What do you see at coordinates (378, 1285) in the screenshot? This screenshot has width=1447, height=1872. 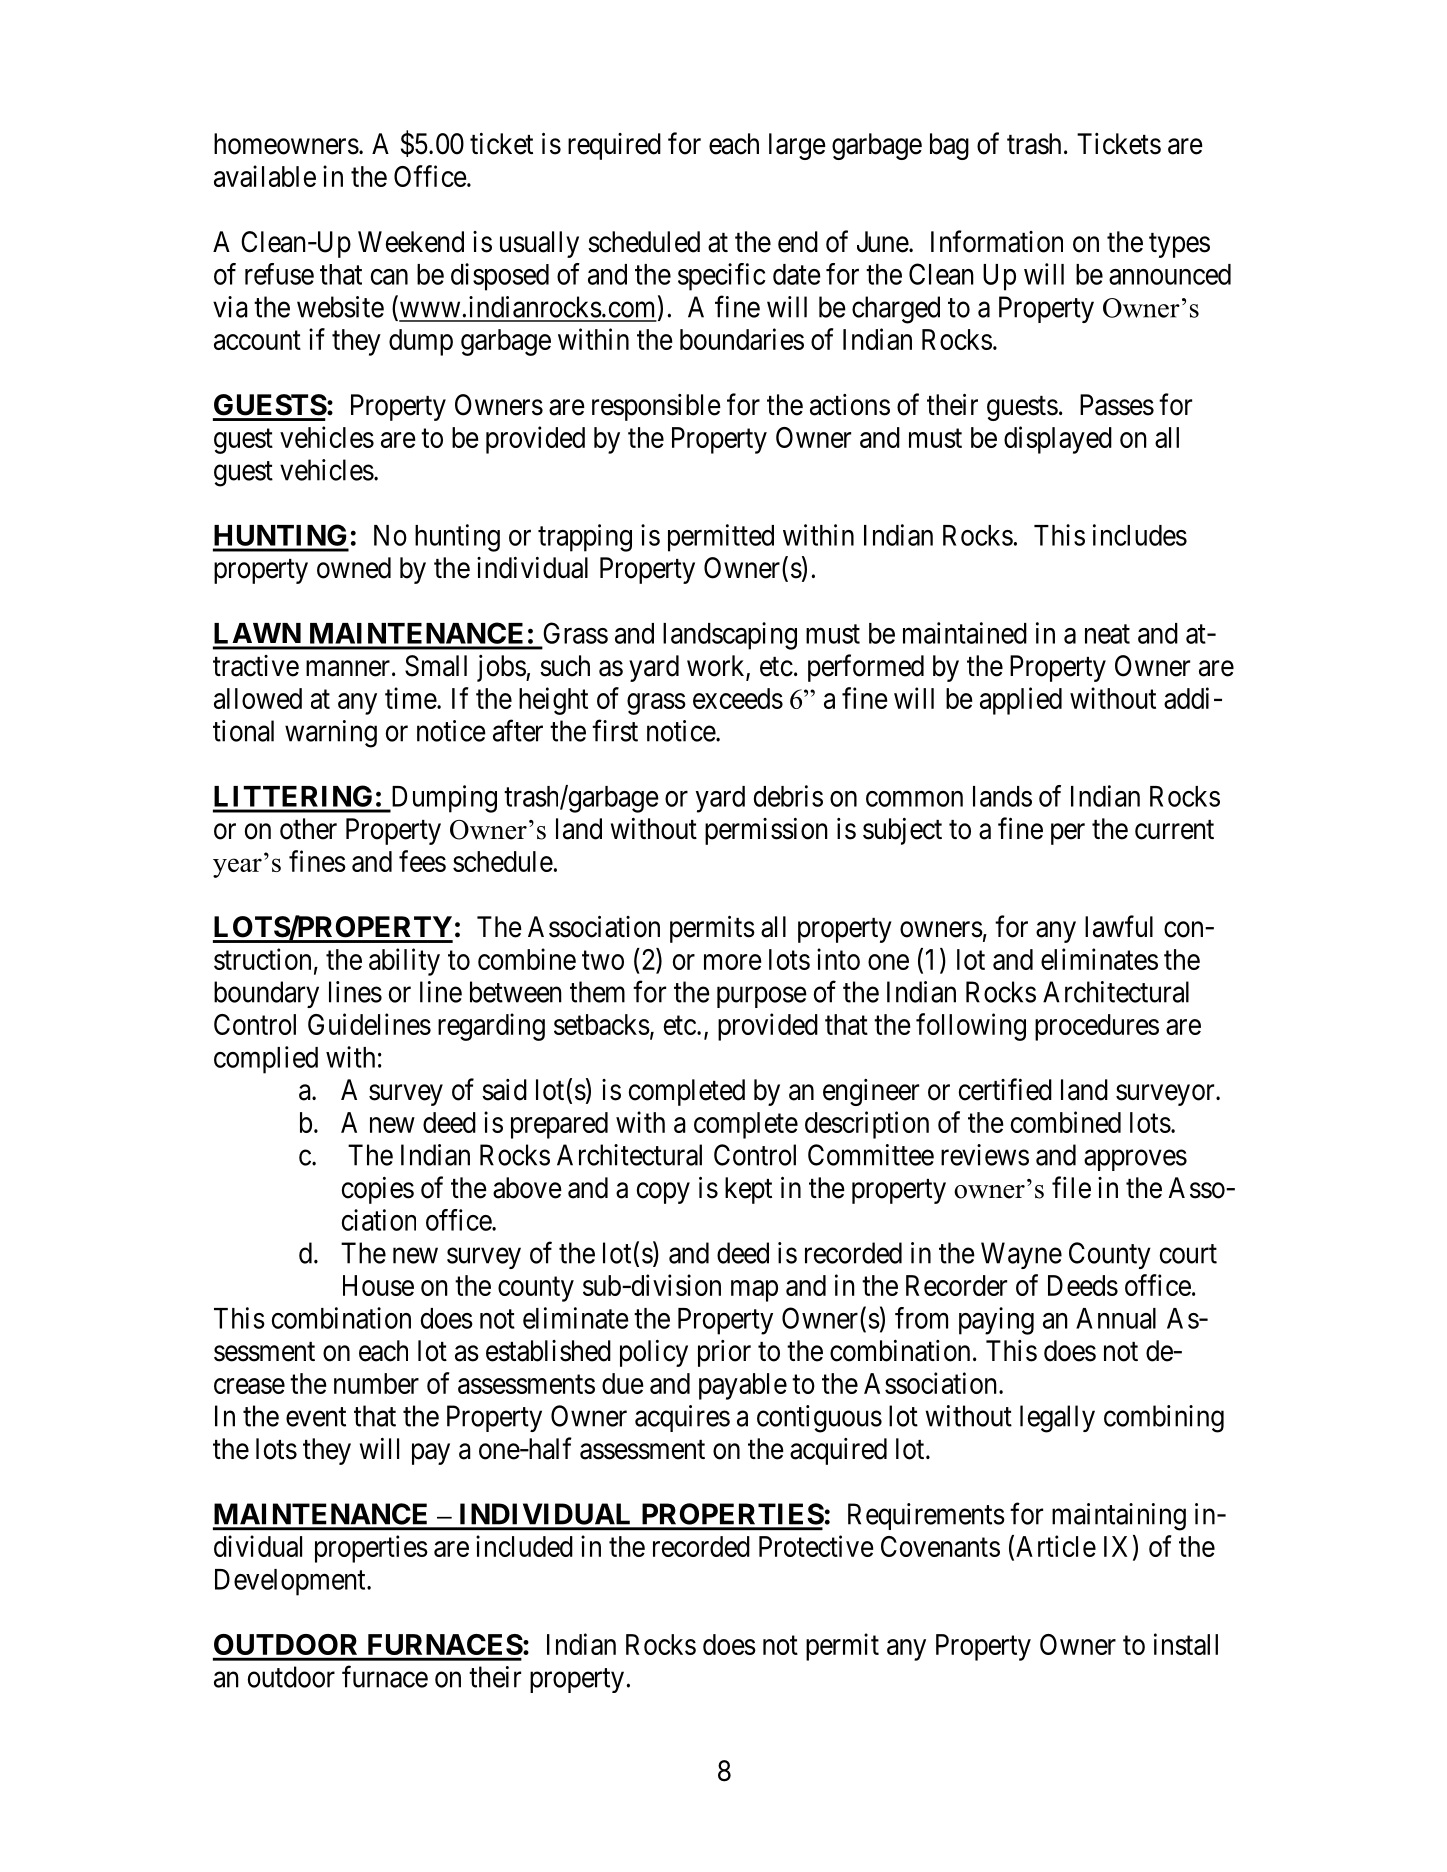 I see `House` at bounding box center [378, 1285].
